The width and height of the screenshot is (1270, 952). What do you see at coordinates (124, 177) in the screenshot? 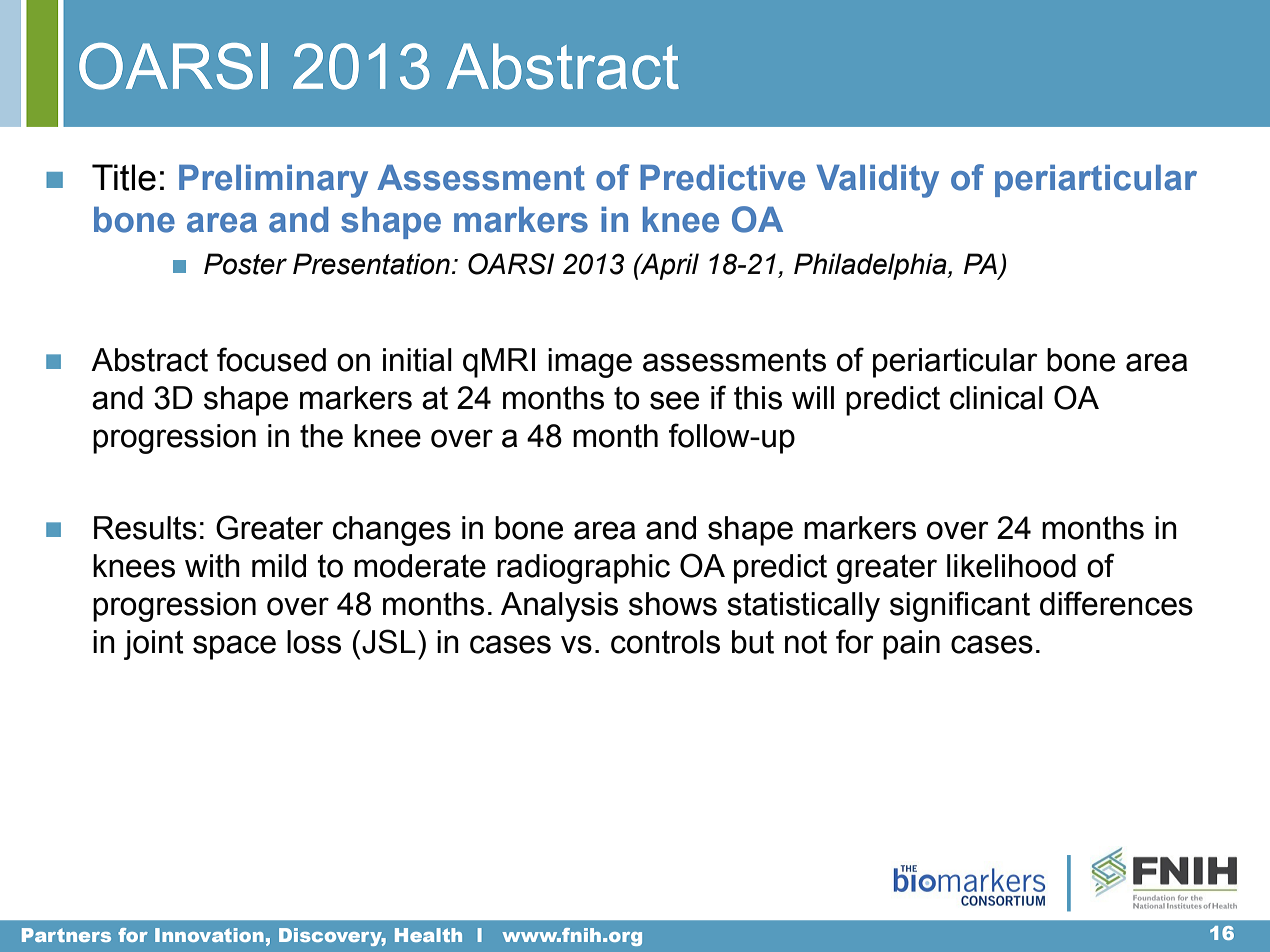
I see `Title` at bounding box center [124, 177].
